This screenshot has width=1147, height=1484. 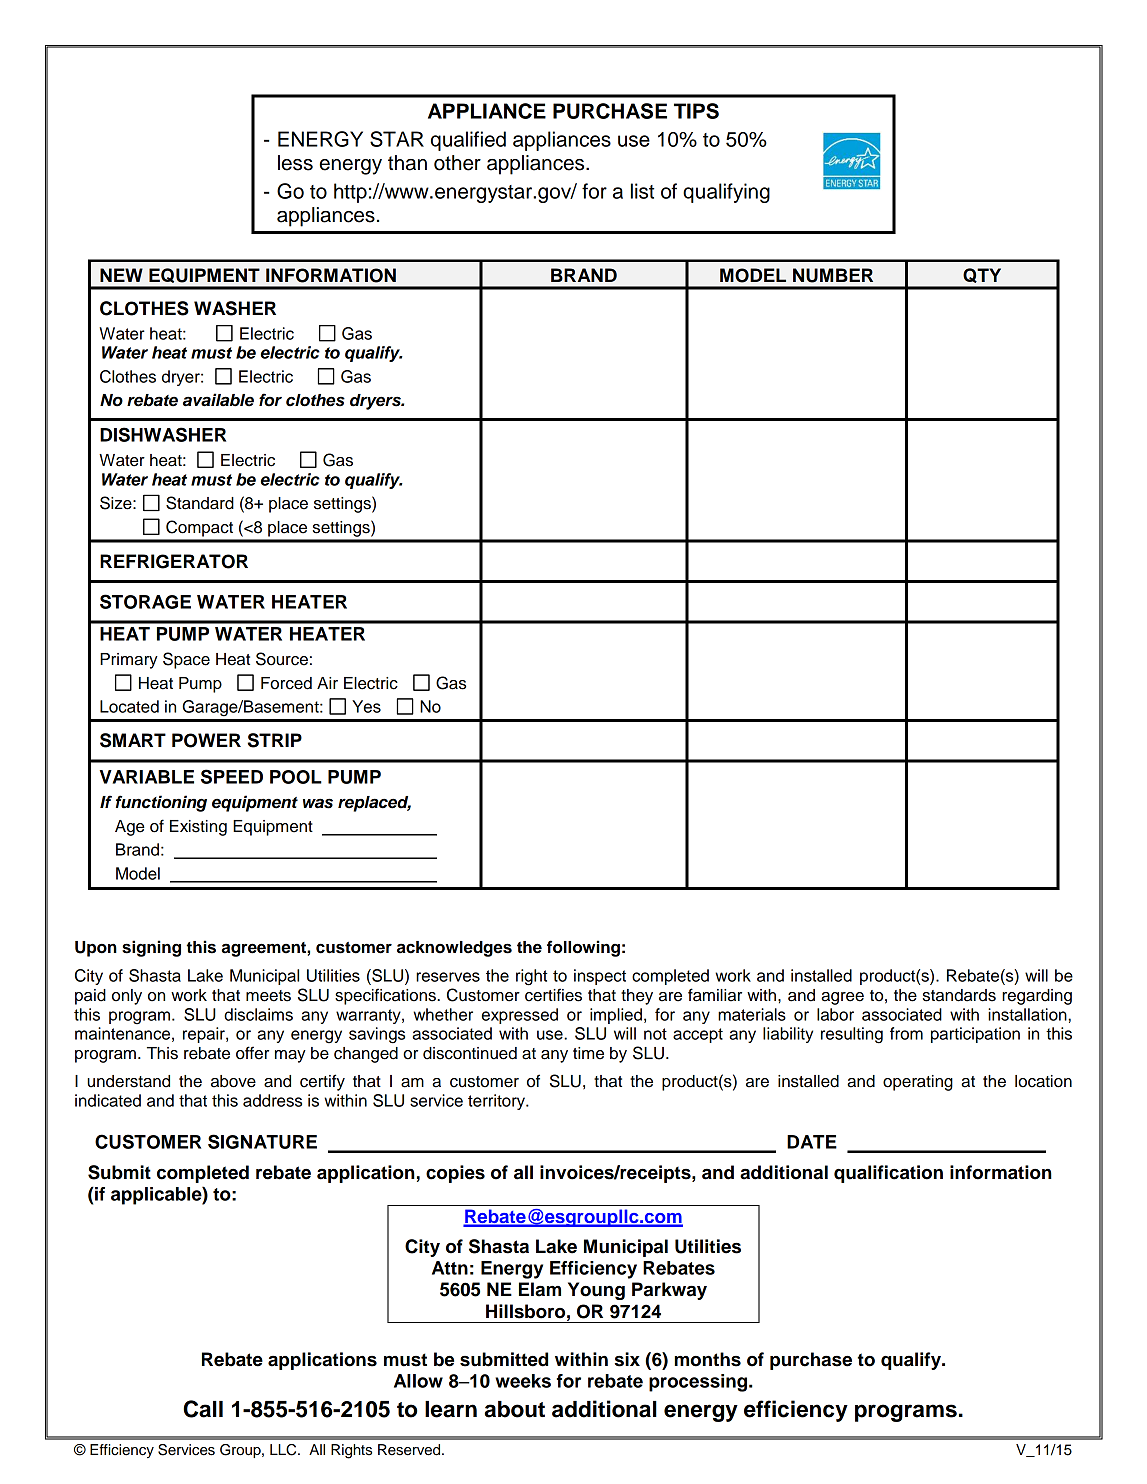 What do you see at coordinates (833, 275) in the screenshot?
I see `NUMBER` at bounding box center [833, 275].
